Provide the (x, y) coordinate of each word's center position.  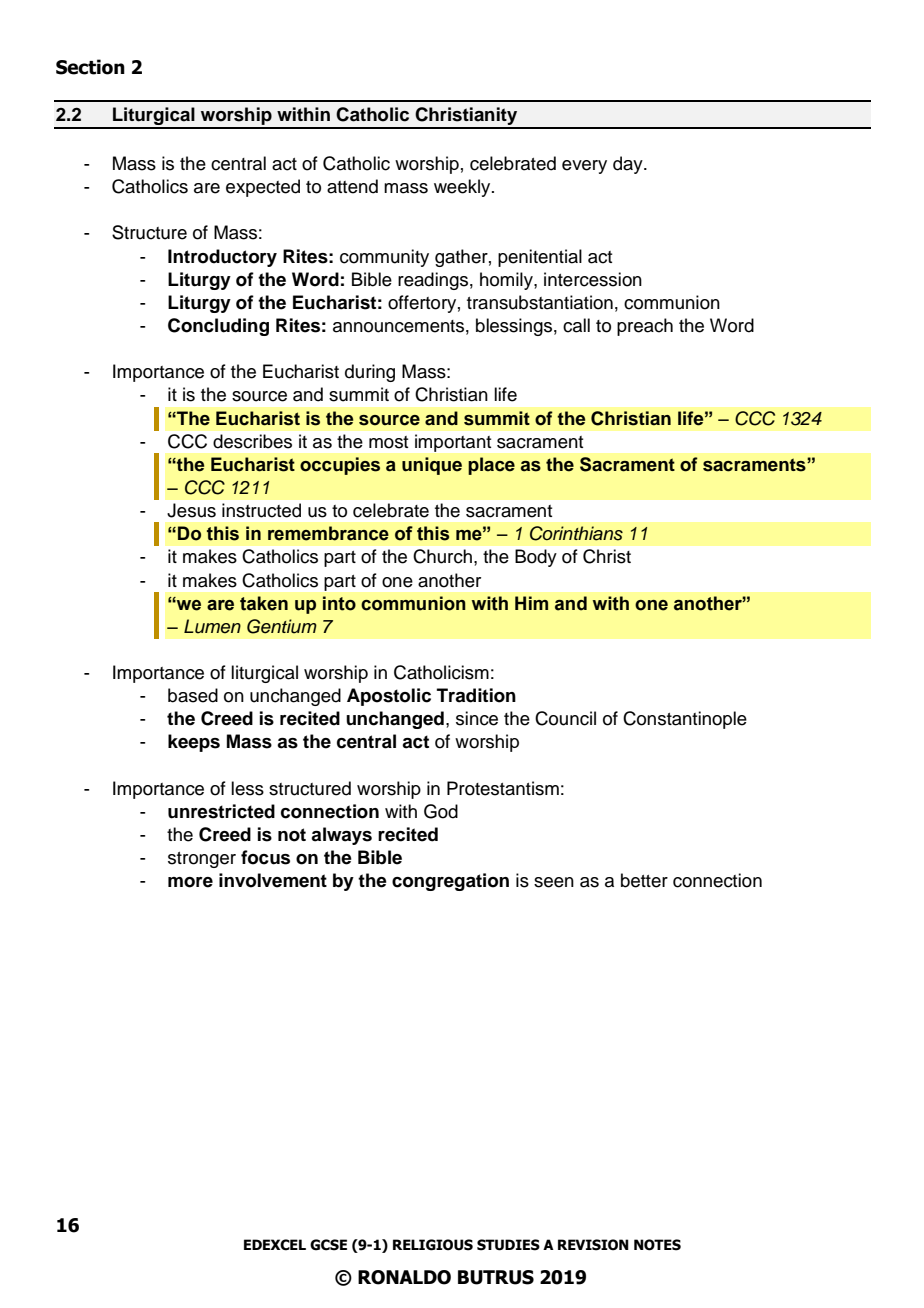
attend (352, 186)
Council (565, 718)
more (190, 882)
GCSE (328, 1245)
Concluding (218, 327)
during (370, 373)
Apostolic (389, 697)
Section (90, 67)
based (193, 695)
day (629, 165)
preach (645, 327)
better (644, 880)
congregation (450, 882)
